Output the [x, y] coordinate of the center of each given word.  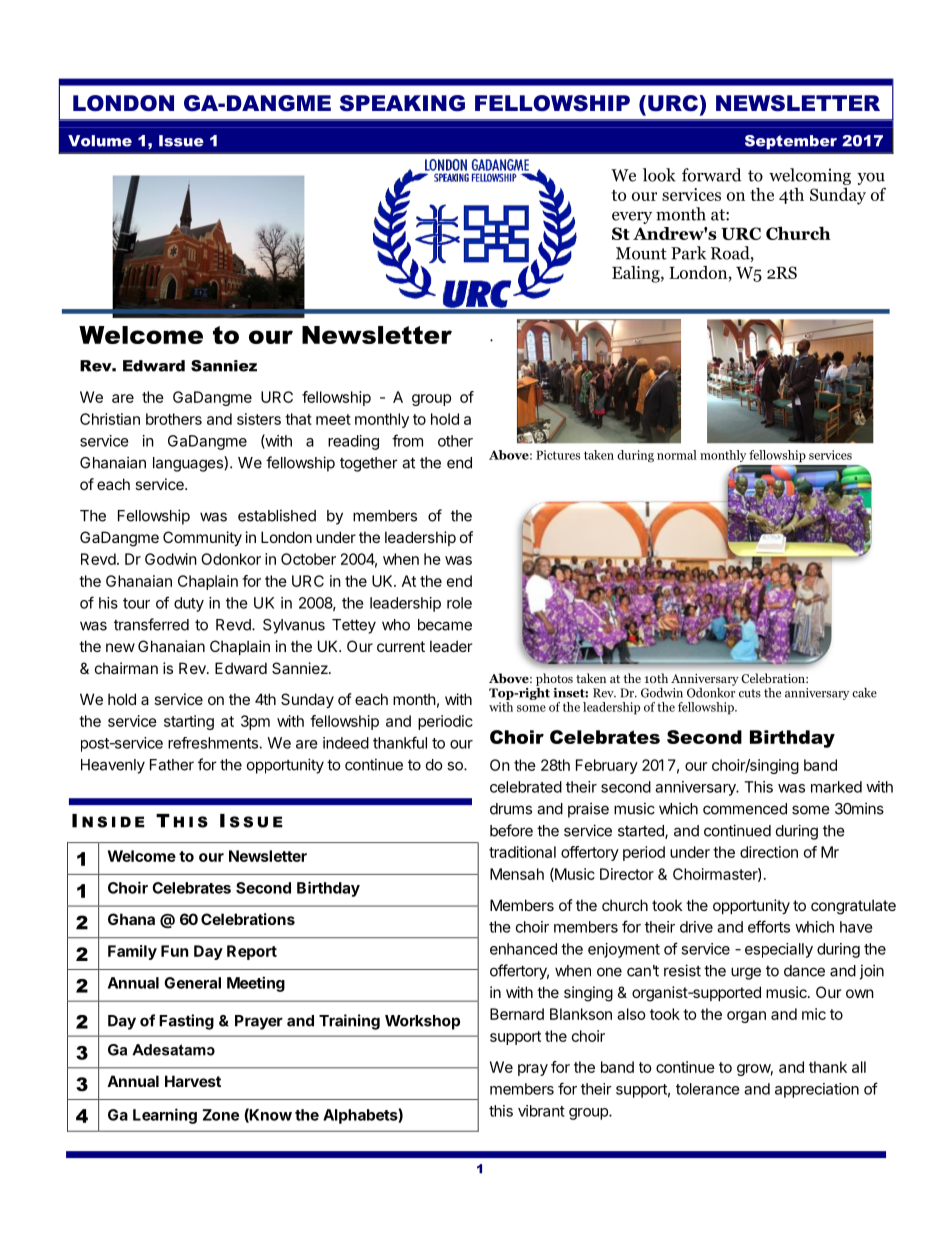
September [791, 142]
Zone [221, 1115]
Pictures [558, 455]
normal [677, 455]
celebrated [526, 787]
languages [189, 464]
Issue [181, 141]
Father [172, 765]
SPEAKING [402, 103]
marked [836, 787]
